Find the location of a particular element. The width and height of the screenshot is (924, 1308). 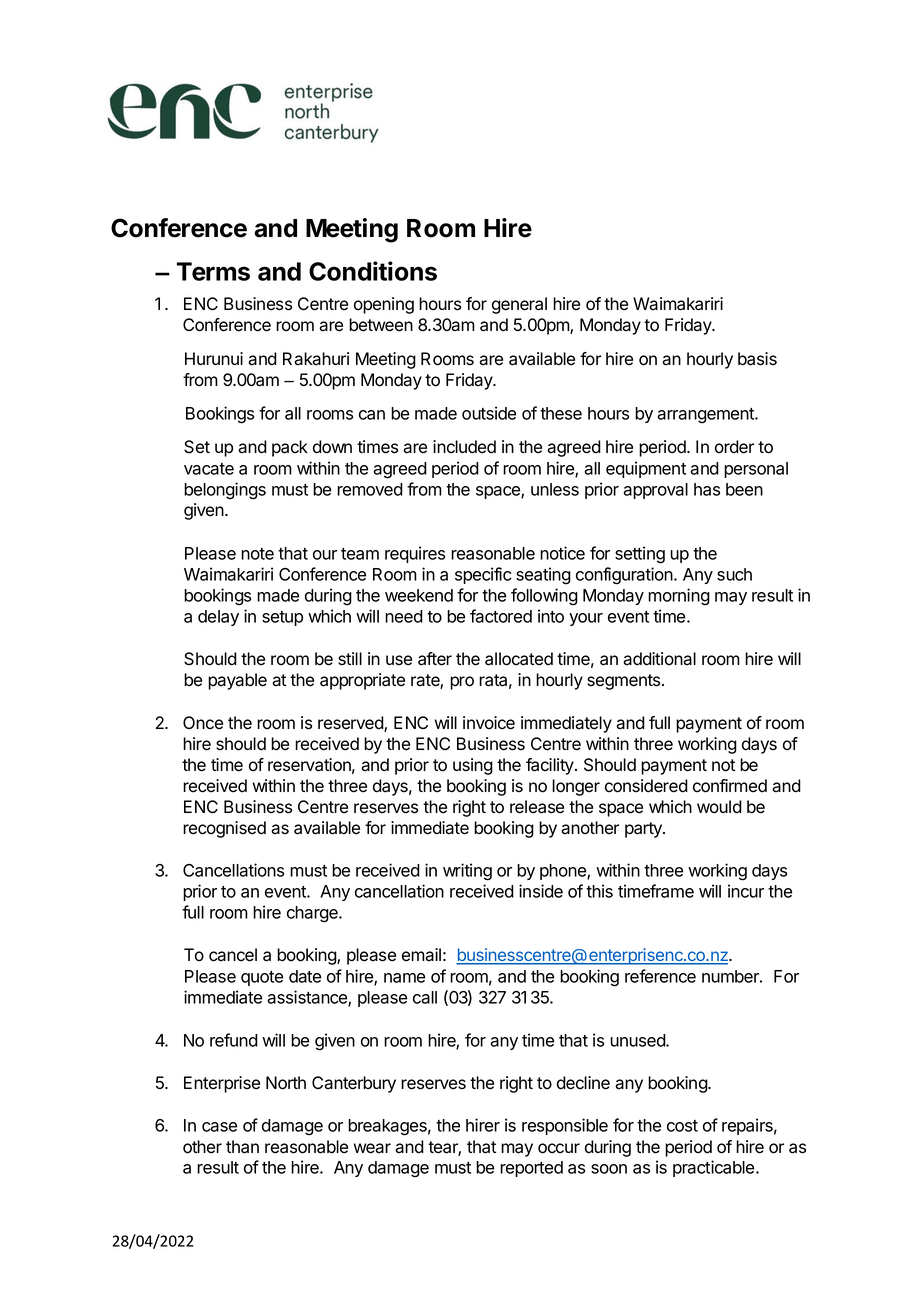

reported is located at coordinates (531, 1169).
